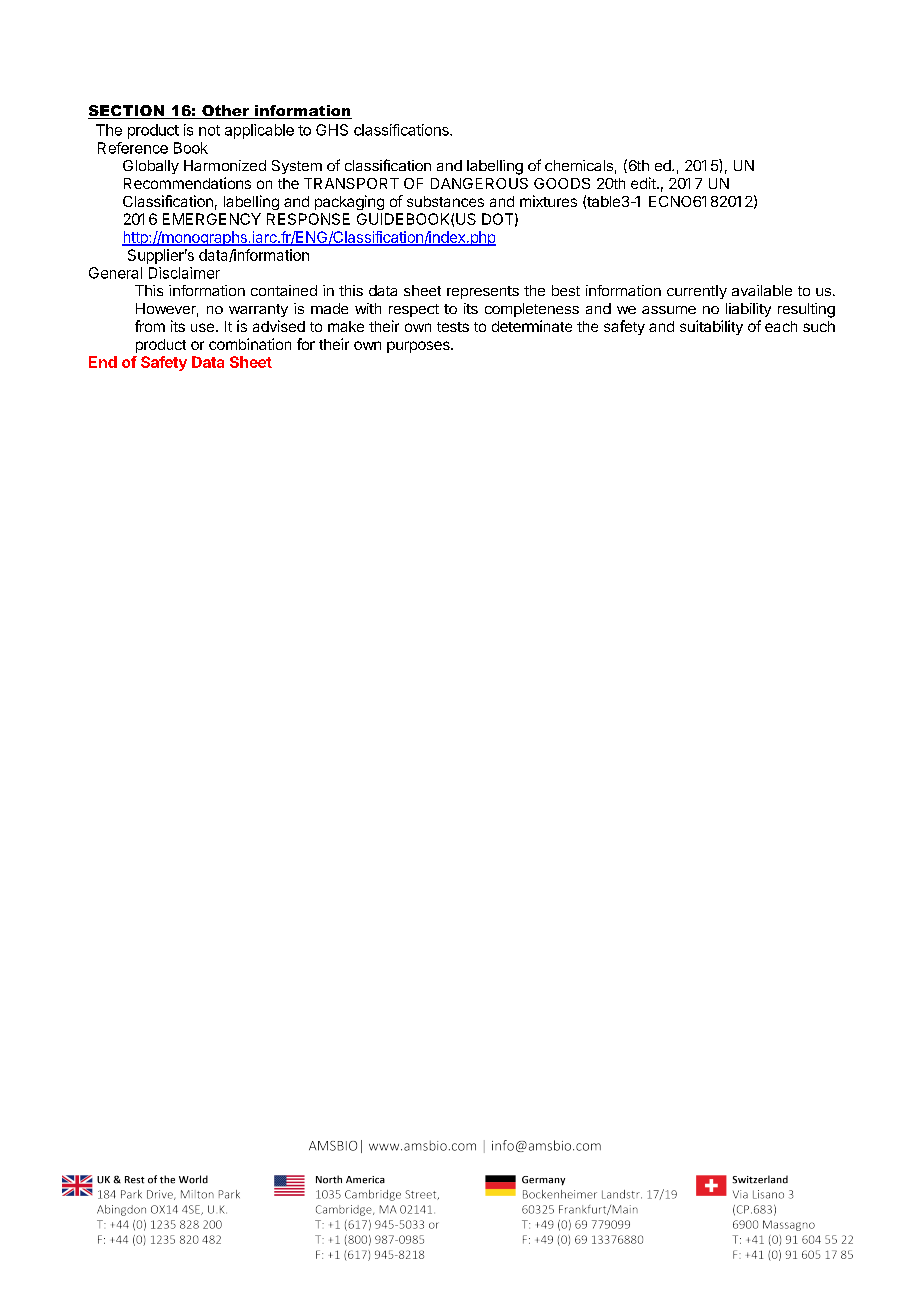 The height and width of the image is (1308, 924). What do you see at coordinates (250, 344) in the image?
I see `combination` at bounding box center [250, 344].
